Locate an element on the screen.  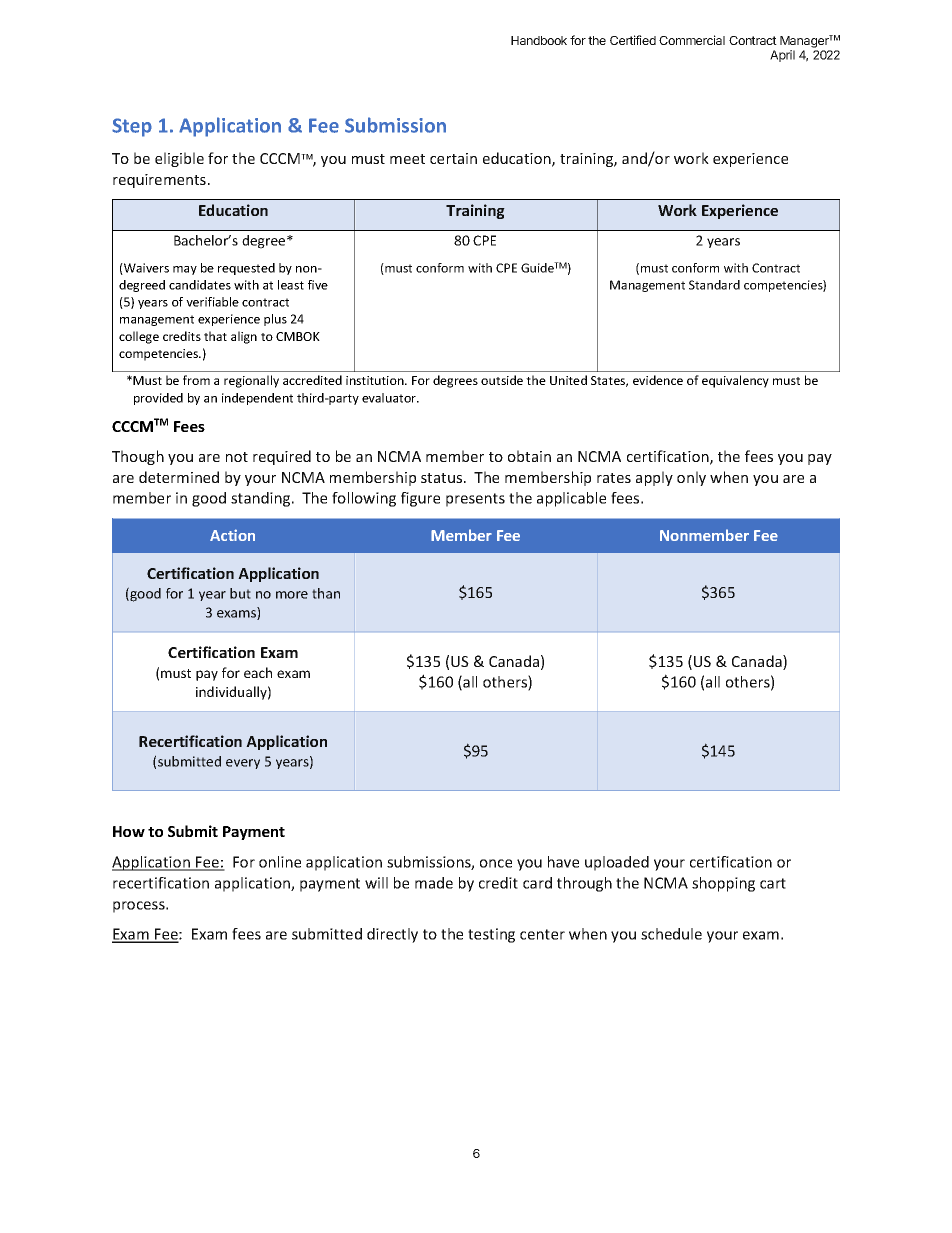
Handbook is located at coordinates (539, 40).
